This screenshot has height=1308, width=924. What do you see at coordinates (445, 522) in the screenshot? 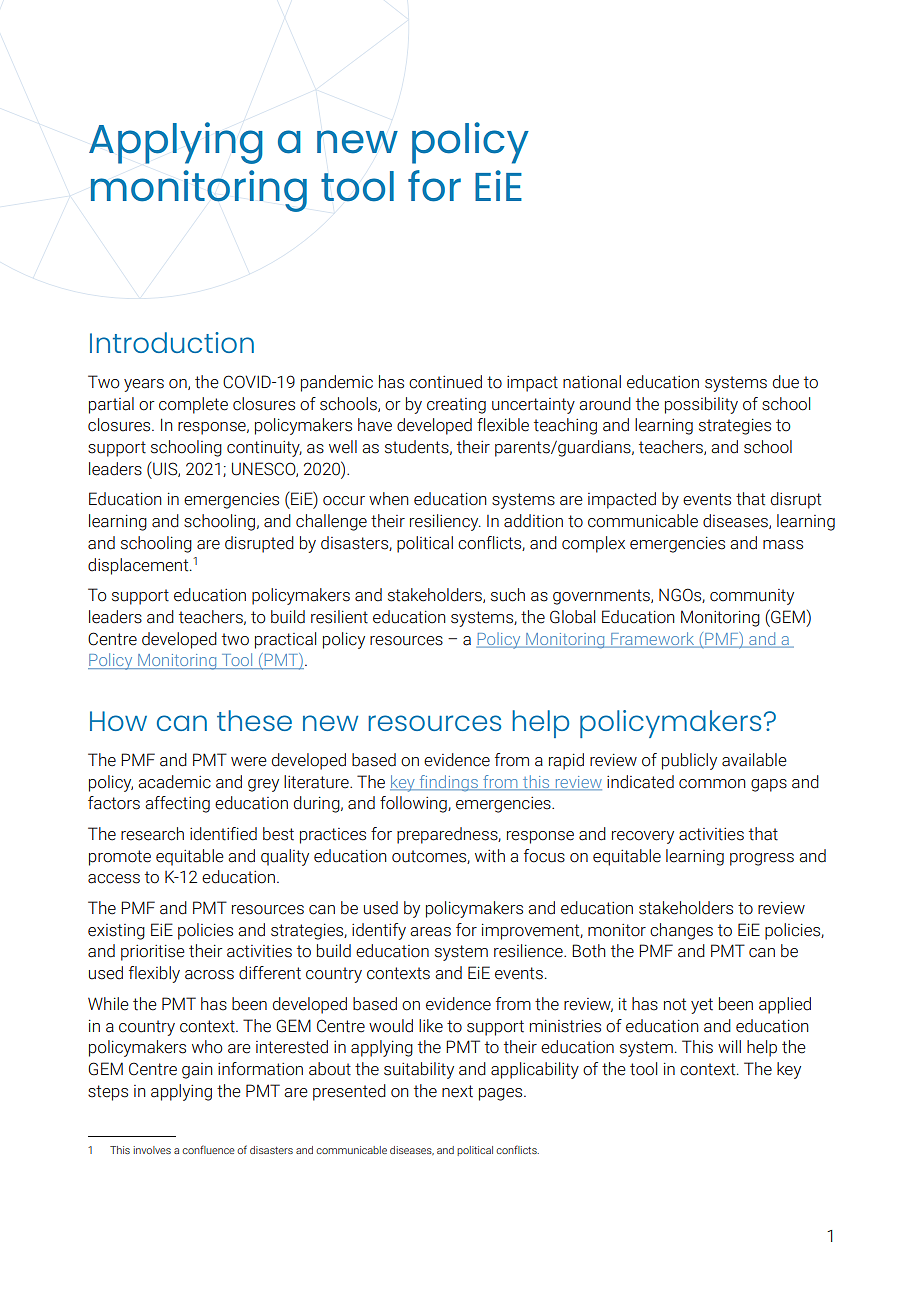
I see `resiliency` at bounding box center [445, 522].
